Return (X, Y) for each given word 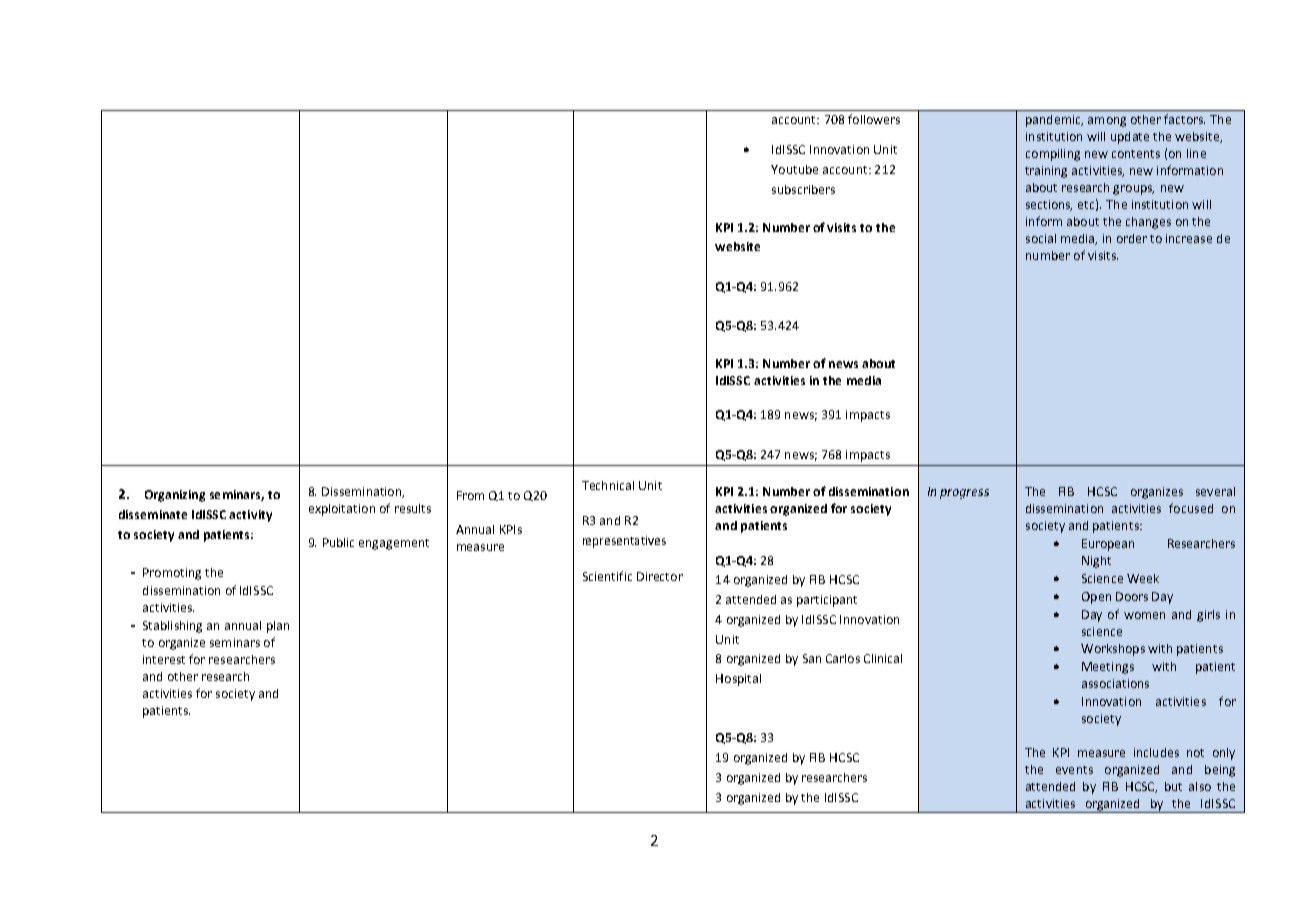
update (1130, 138)
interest (164, 659)
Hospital (738, 680)
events (1074, 770)
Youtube (794, 169)
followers (874, 119)
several (1215, 491)
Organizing (175, 496)
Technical (608, 485)
